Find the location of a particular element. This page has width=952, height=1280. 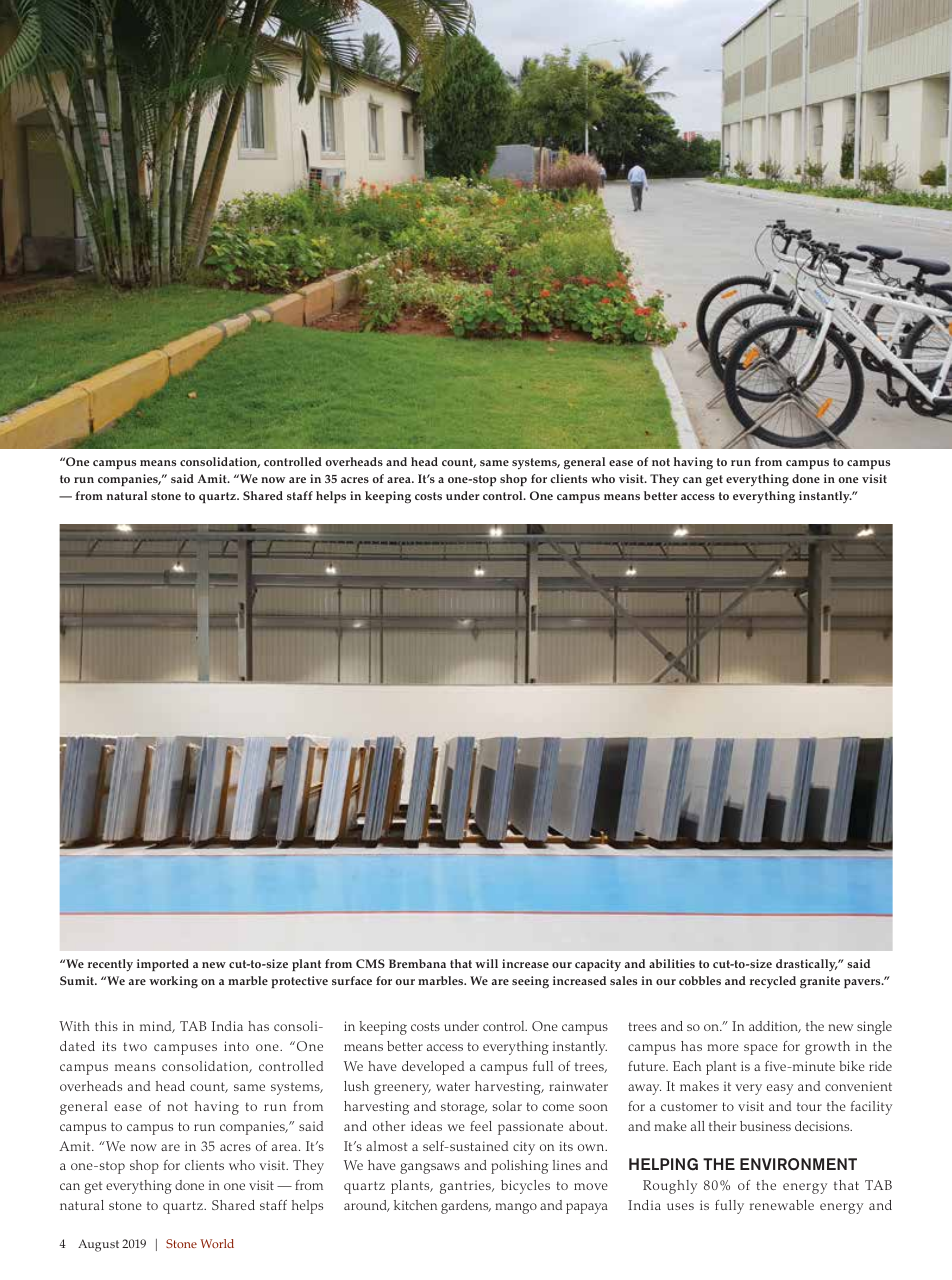

two is located at coordinates (135, 1046).
